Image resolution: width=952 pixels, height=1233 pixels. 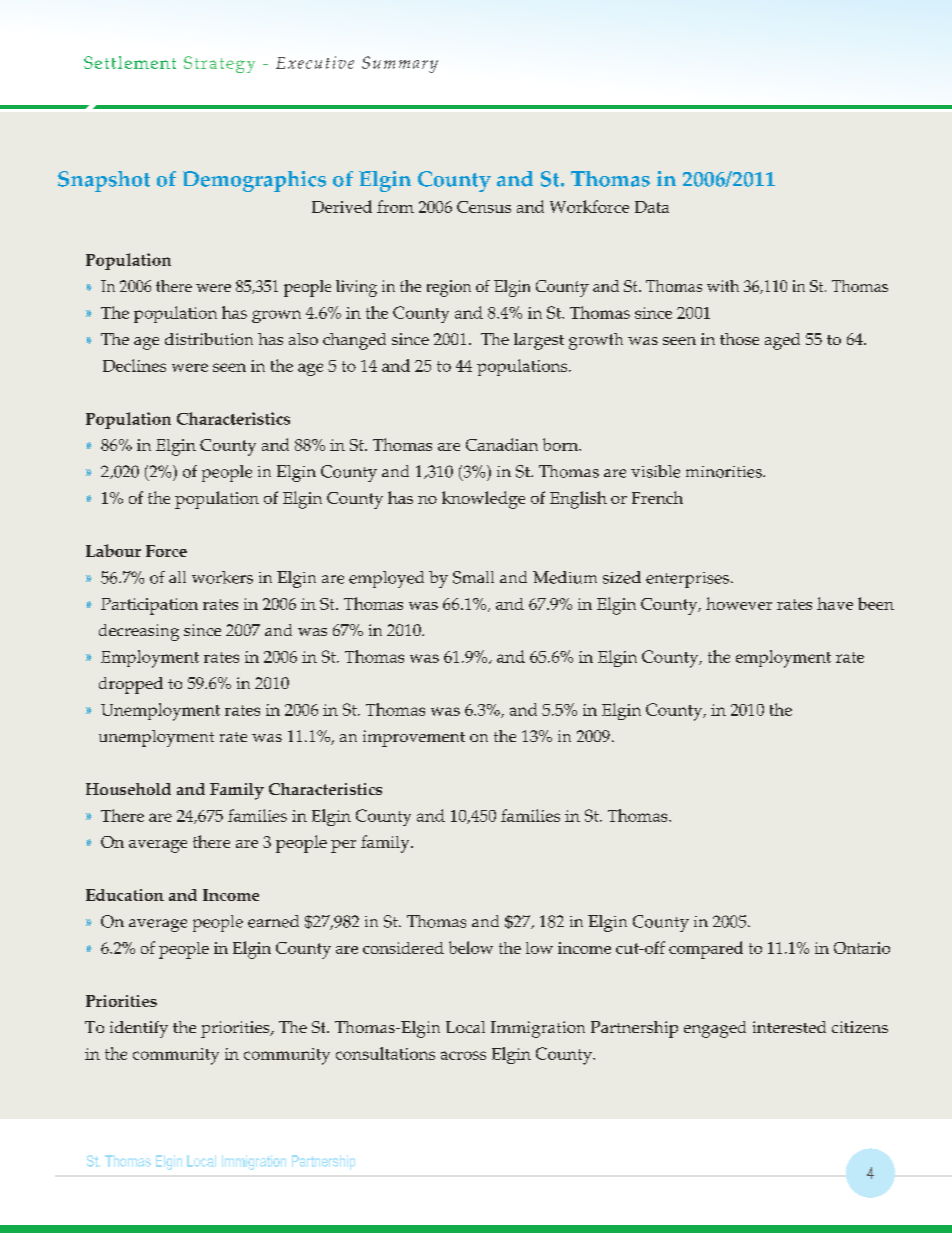 I want to click on interested, so click(x=789, y=1027).
